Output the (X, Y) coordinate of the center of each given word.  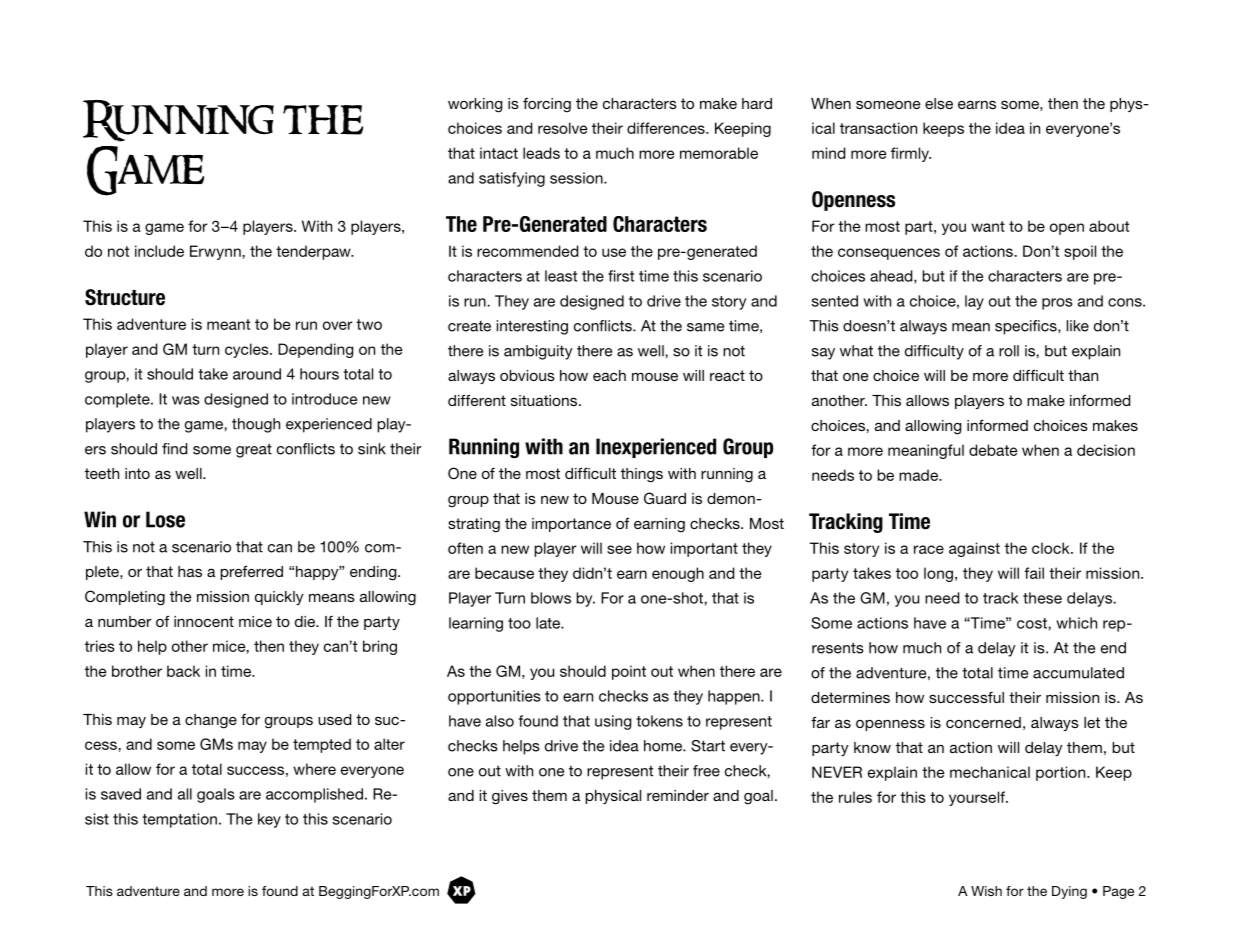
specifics (1027, 327)
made (919, 475)
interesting (532, 327)
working (475, 105)
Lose (165, 519)
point (629, 672)
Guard (665, 498)
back (183, 671)
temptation (179, 820)
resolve (562, 128)
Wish (986, 891)
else (939, 103)
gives (510, 797)
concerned (983, 722)
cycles (248, 350)
